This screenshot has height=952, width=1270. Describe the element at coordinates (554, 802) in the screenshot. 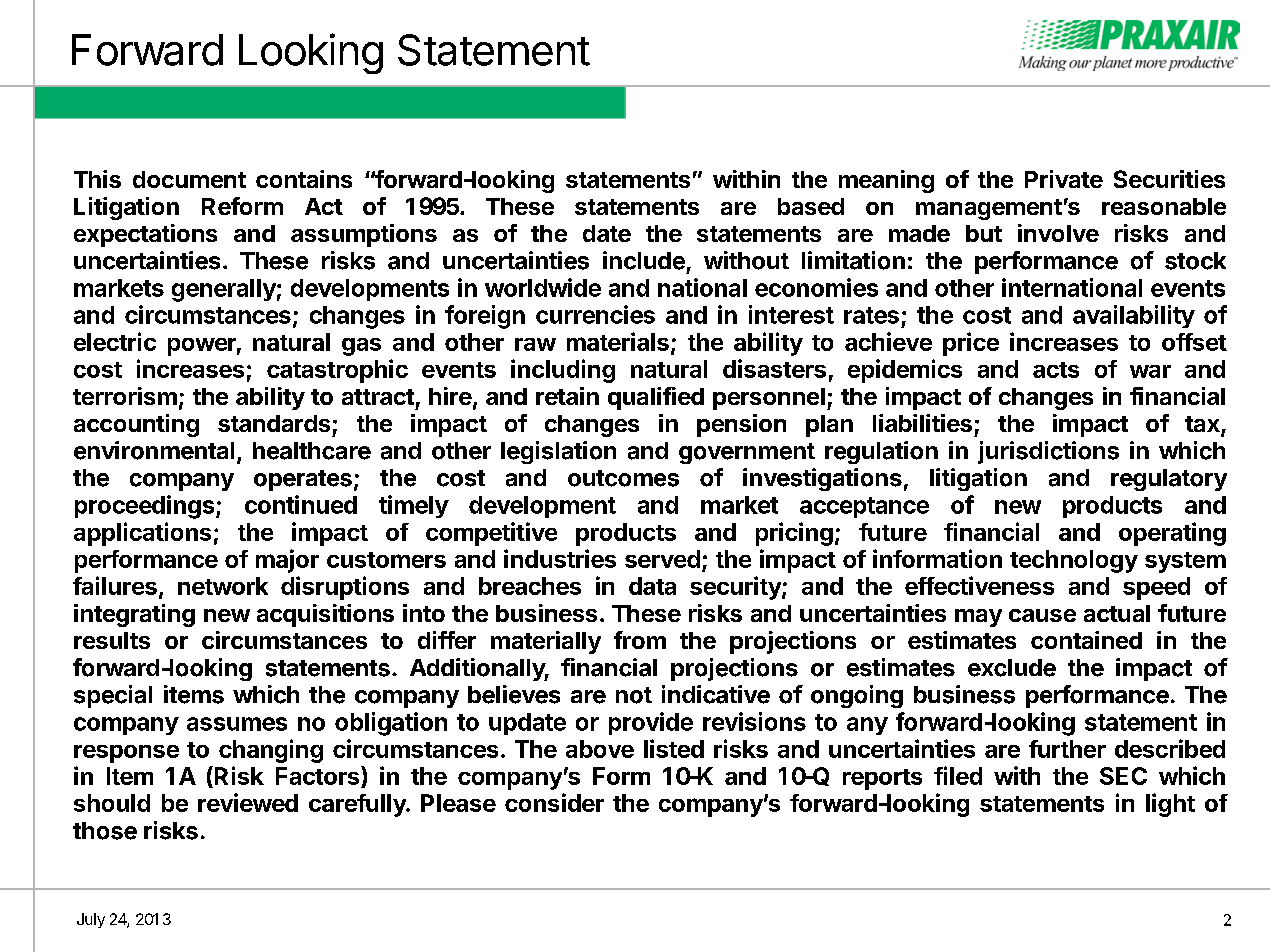

I see `consider` at that location.
